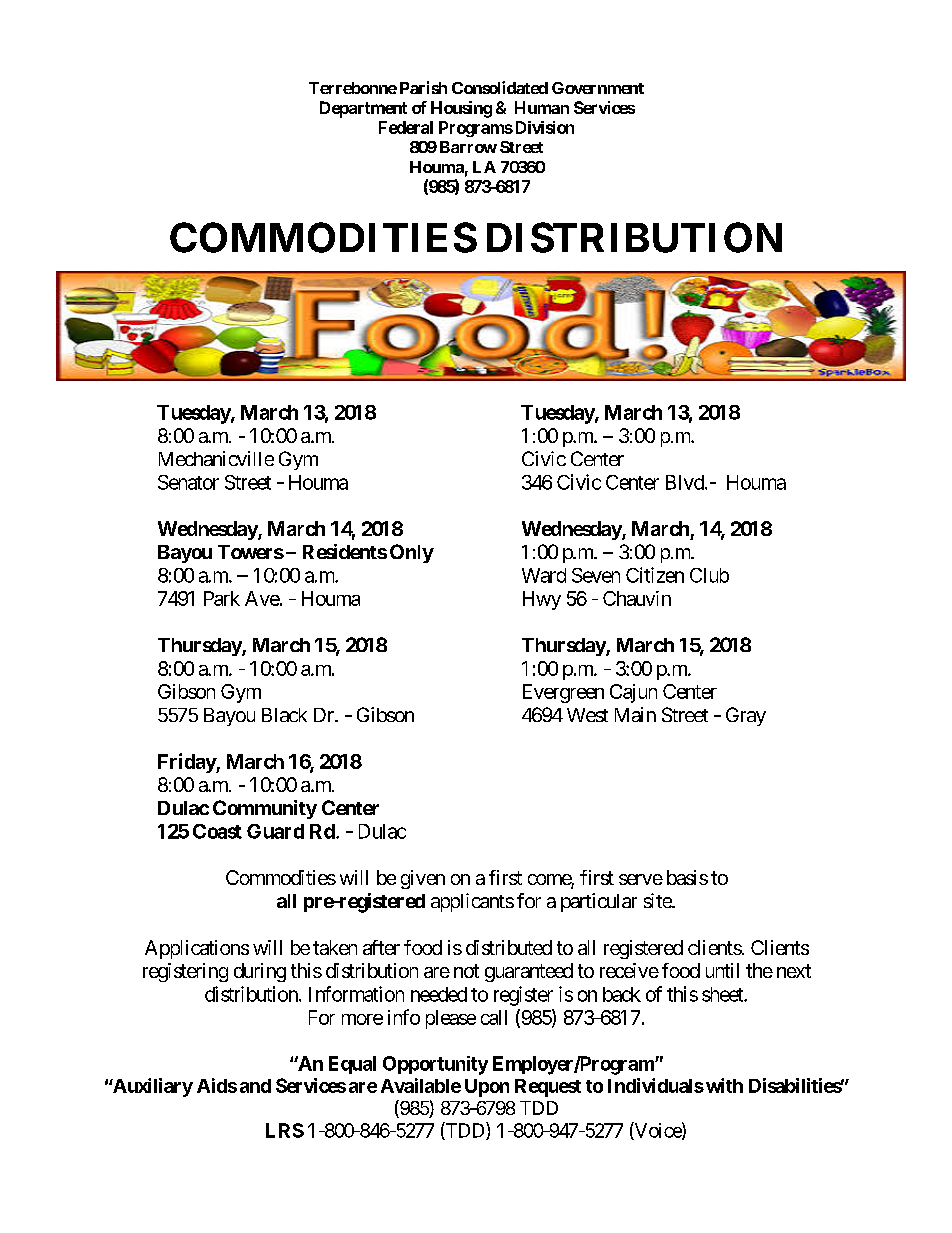 The height and width of the image is (1233, 952). I want to click on Club, so click(709, 575).
